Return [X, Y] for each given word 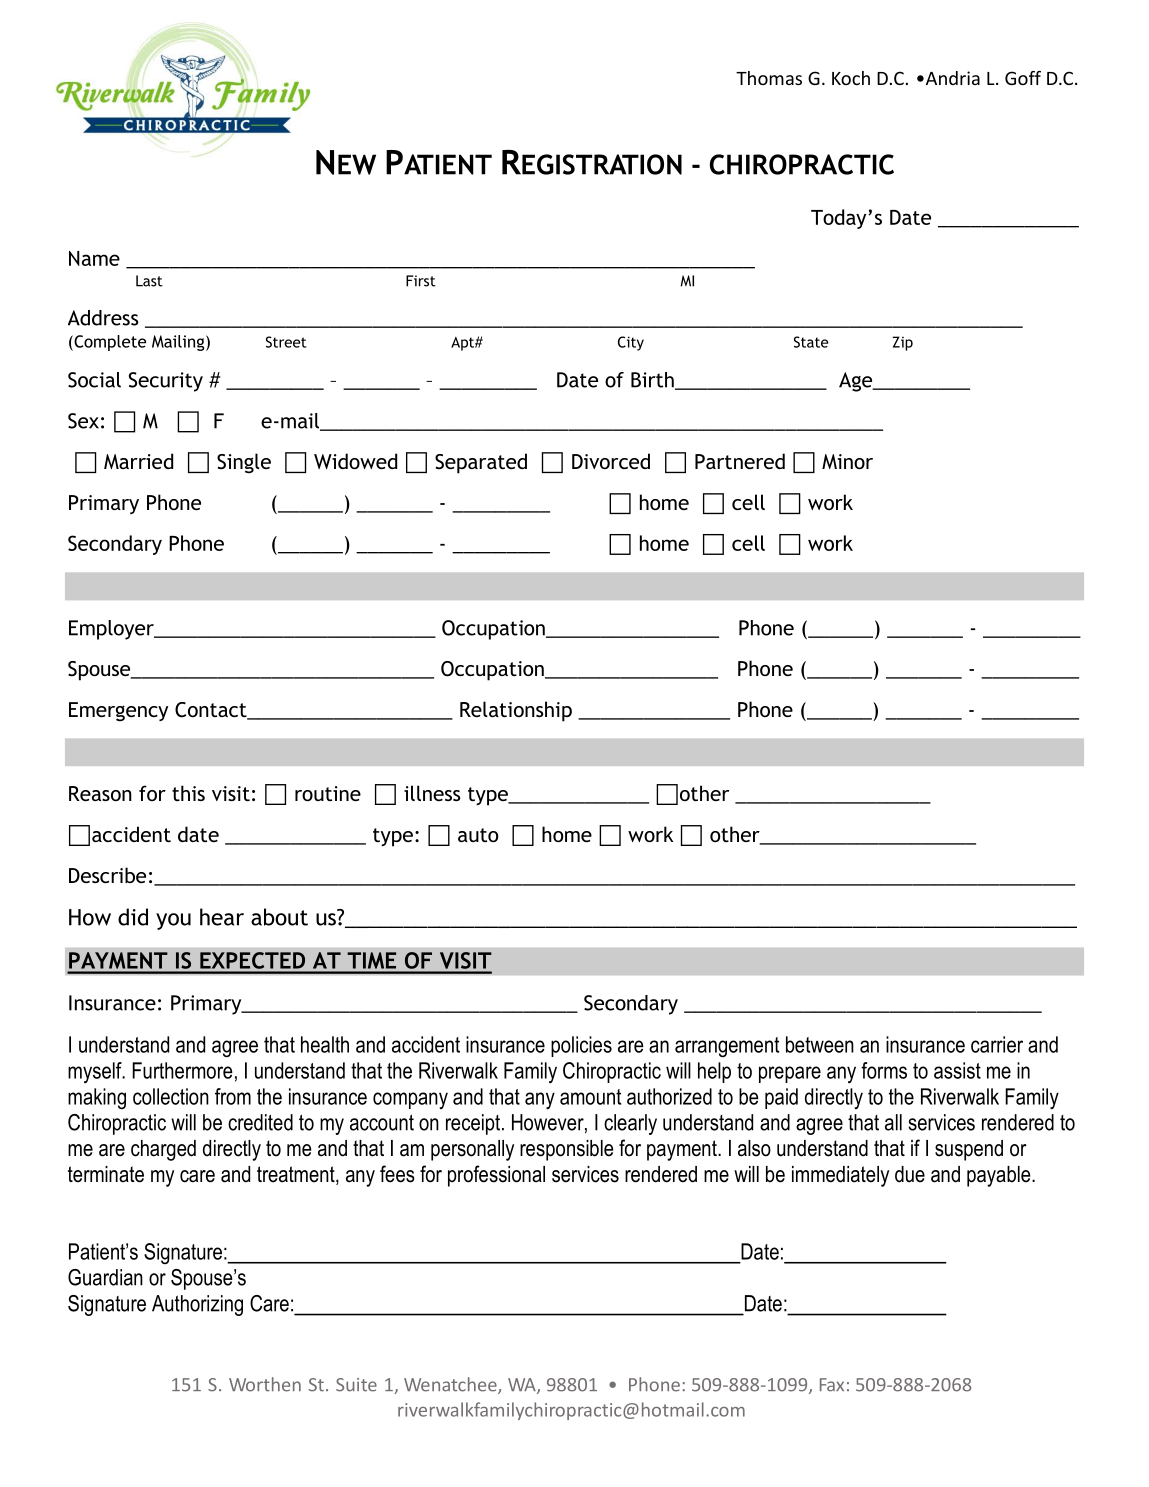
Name [94, 258]
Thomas [769, 78]
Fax [832, 1385]
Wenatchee [451, 1385]
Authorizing [197, 1305]
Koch [851, 78]
